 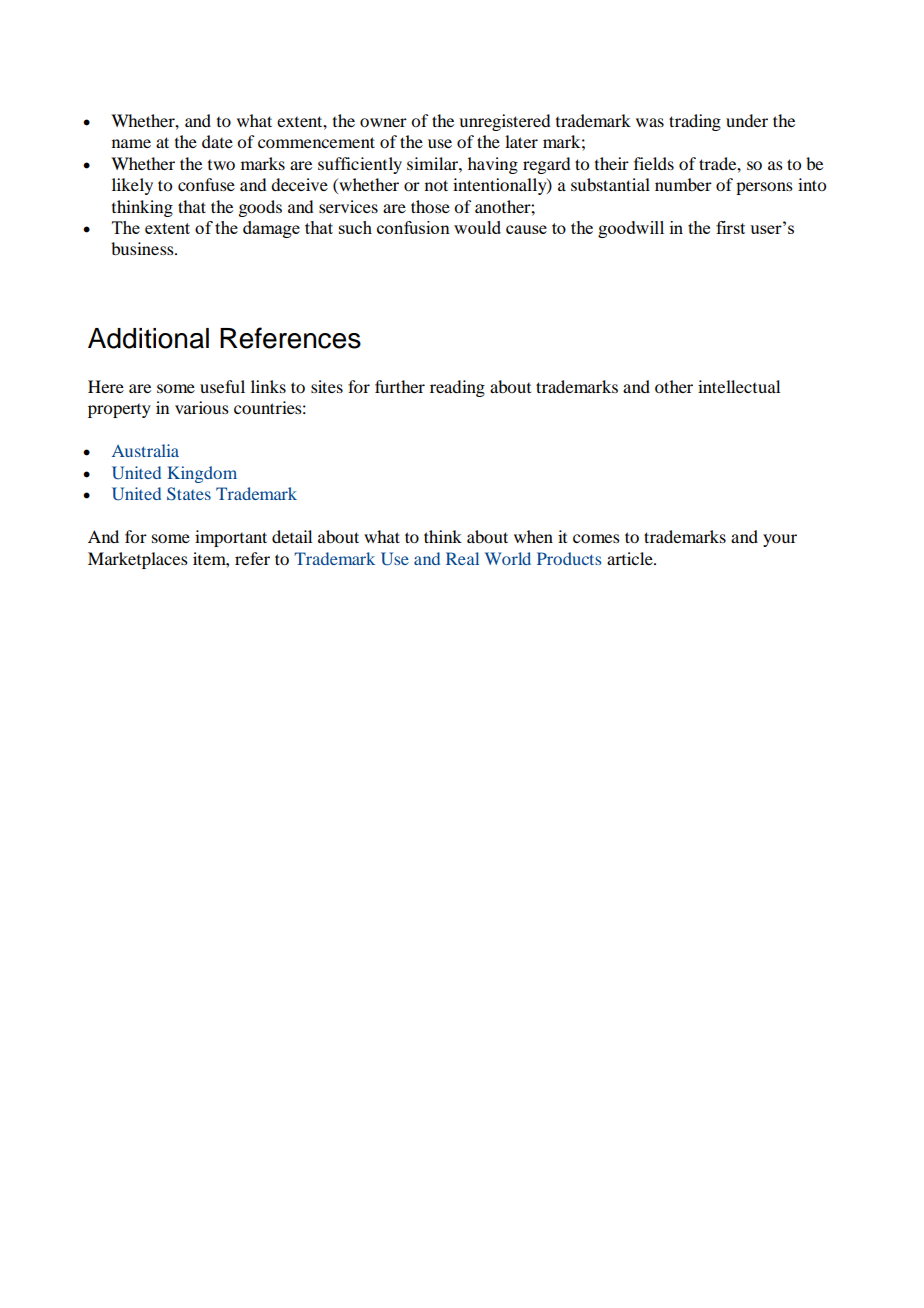 What do you see at coordinates (457, 388) in the screenshot?
I see `reading` at bounding box center [457, 388].
